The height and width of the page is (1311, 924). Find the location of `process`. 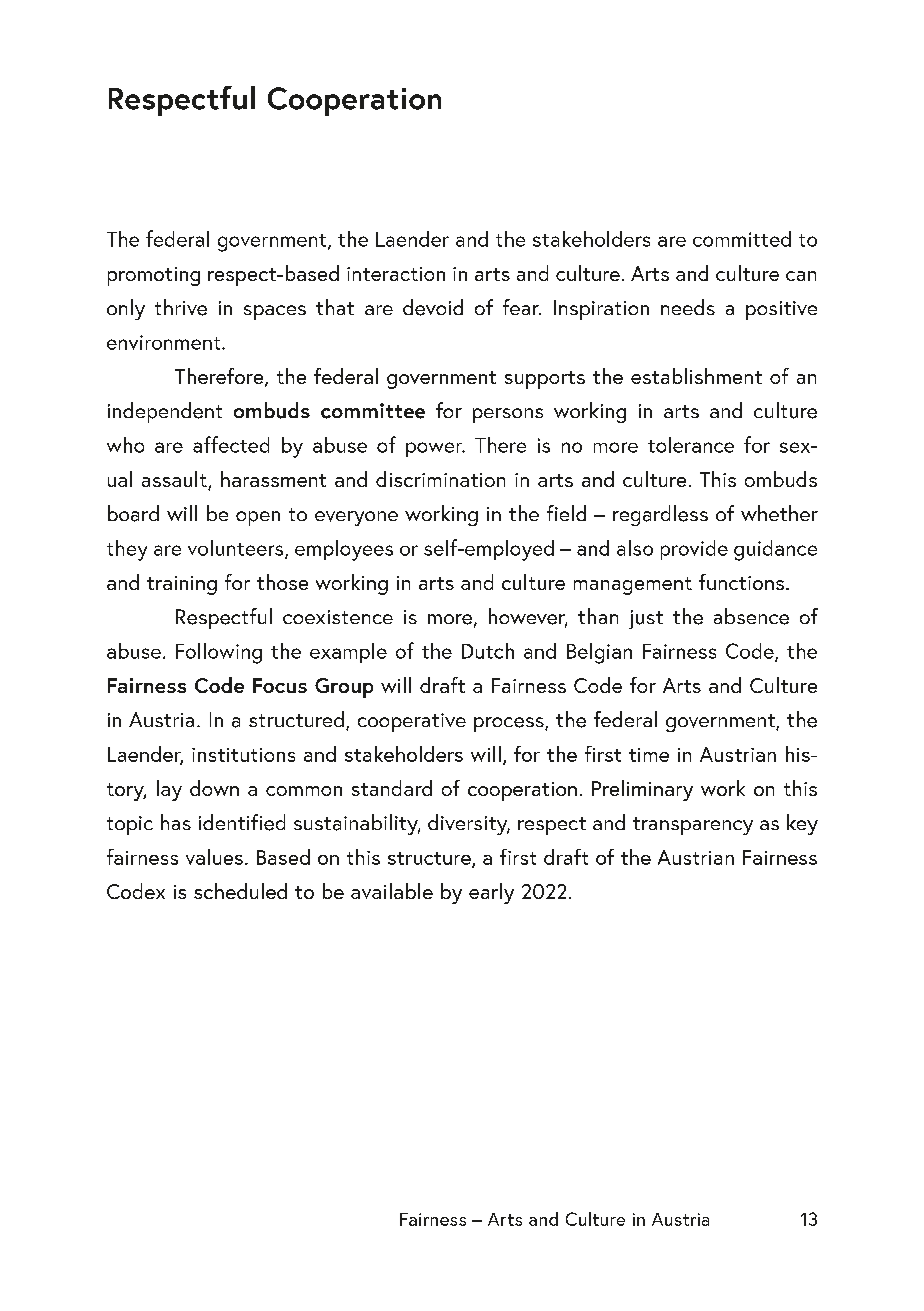

process is located at coordinates (510, 724).
